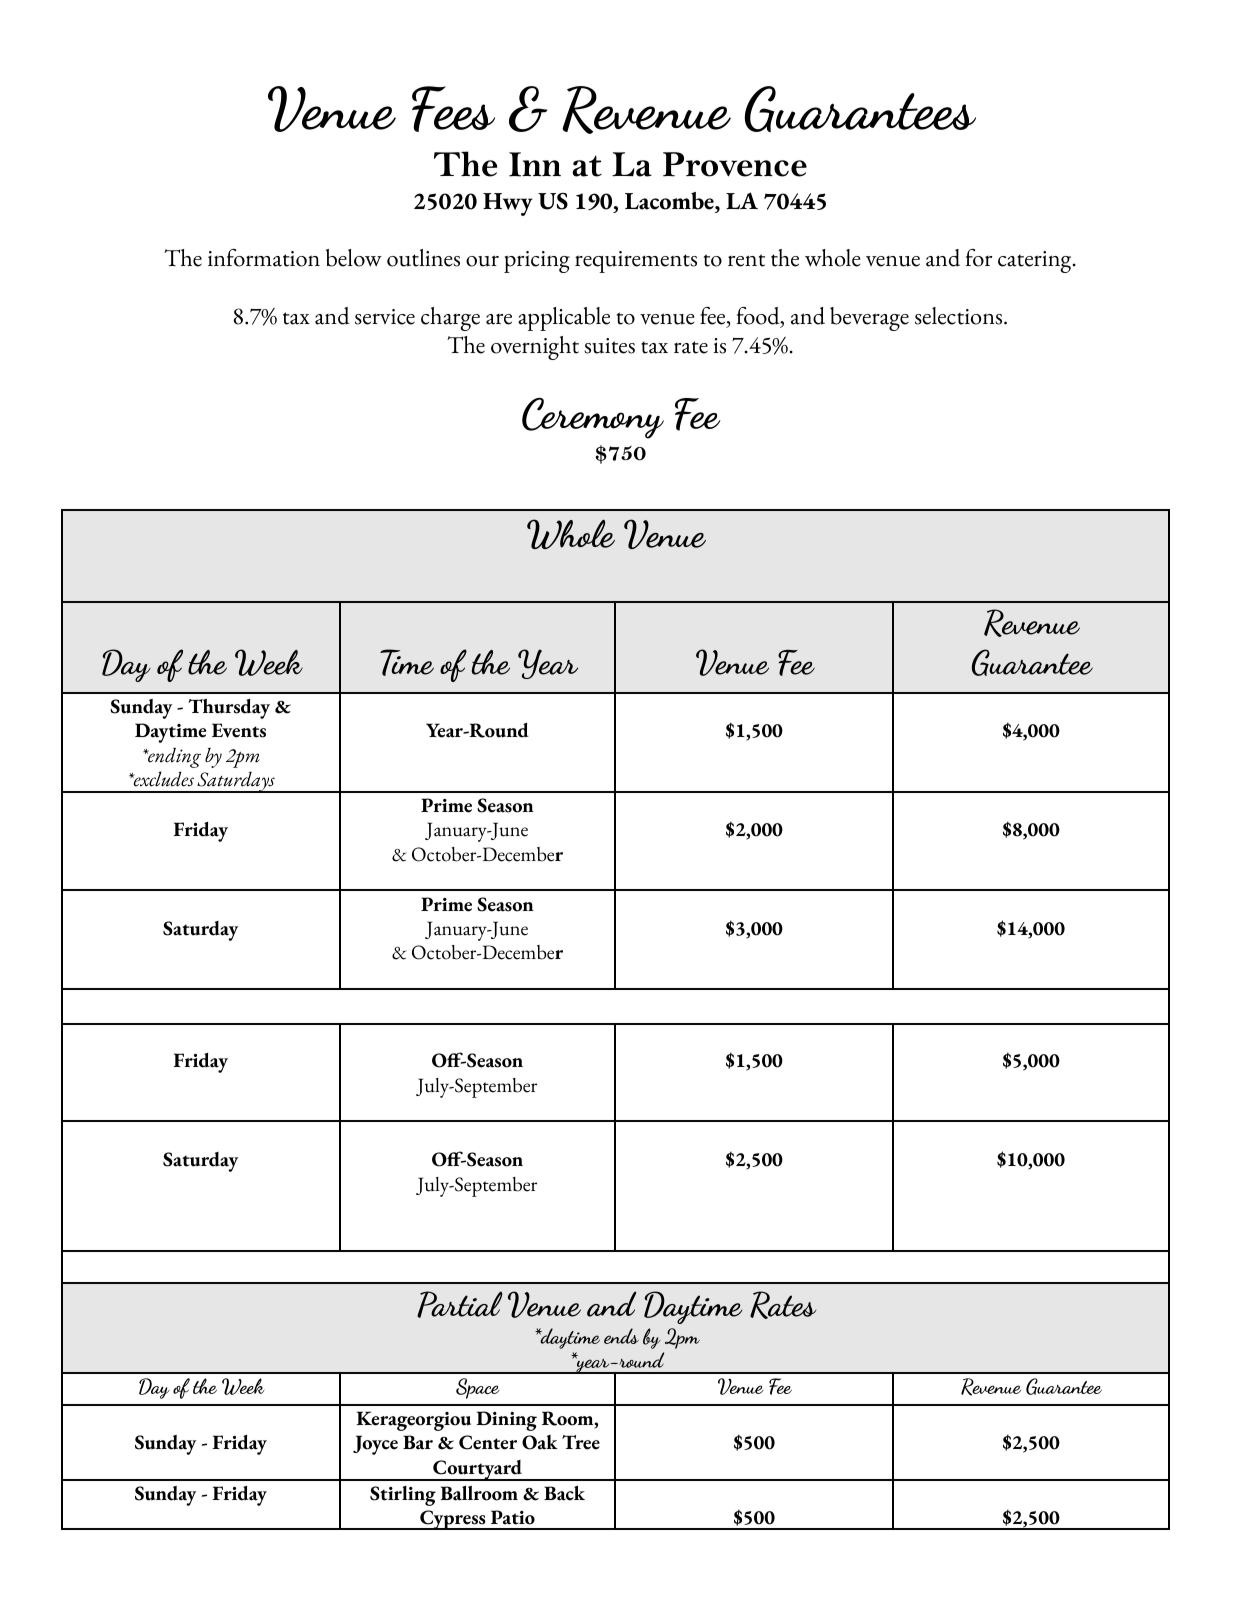 The image size is (1241, 1607). I want to click on below, so click(354, 258).
